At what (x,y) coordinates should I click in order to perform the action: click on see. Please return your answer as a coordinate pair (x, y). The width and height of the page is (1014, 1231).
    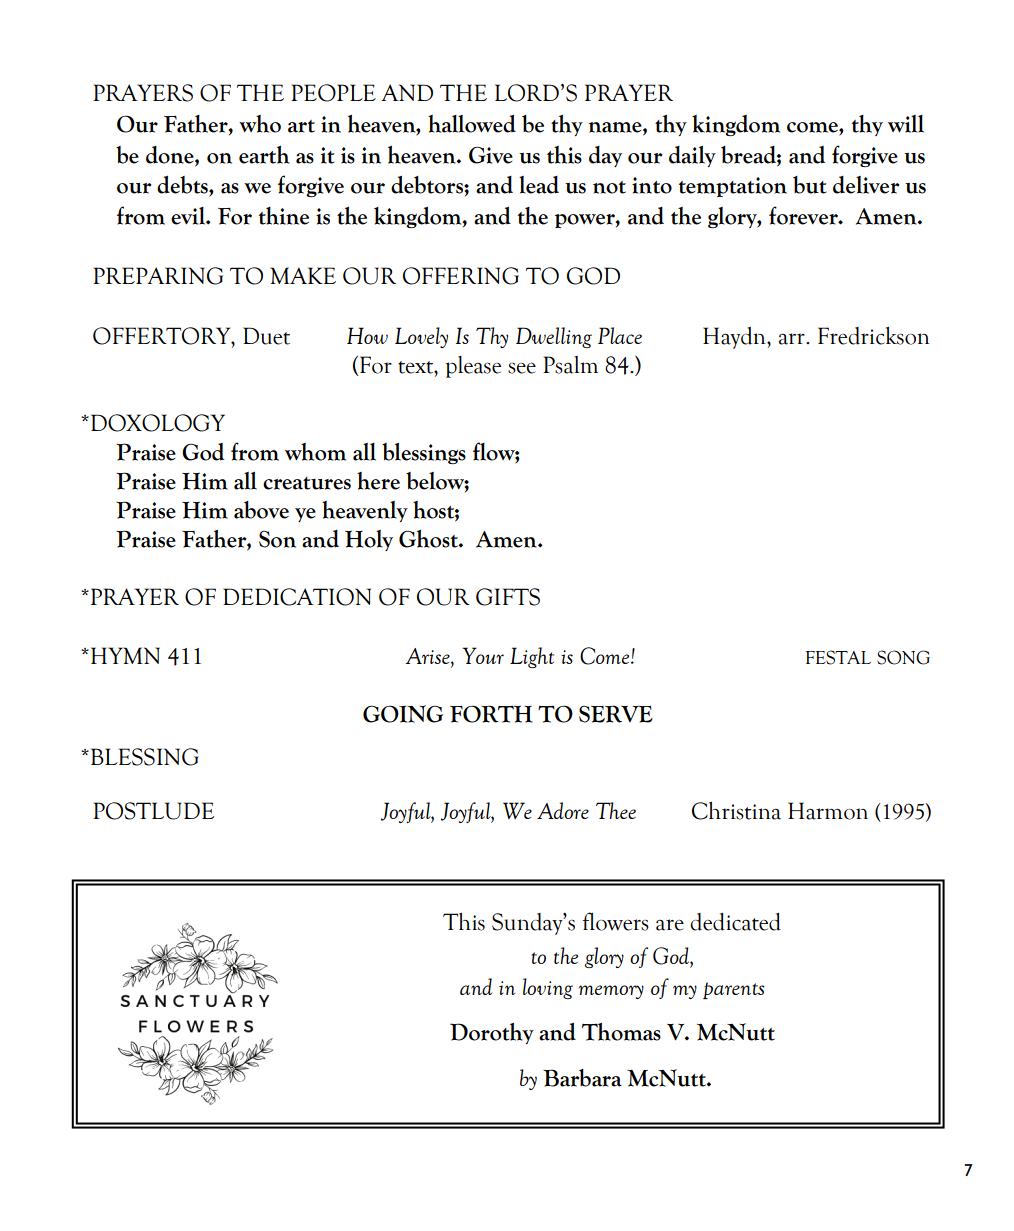
    Looking at the image, I should click on (522, 368).
